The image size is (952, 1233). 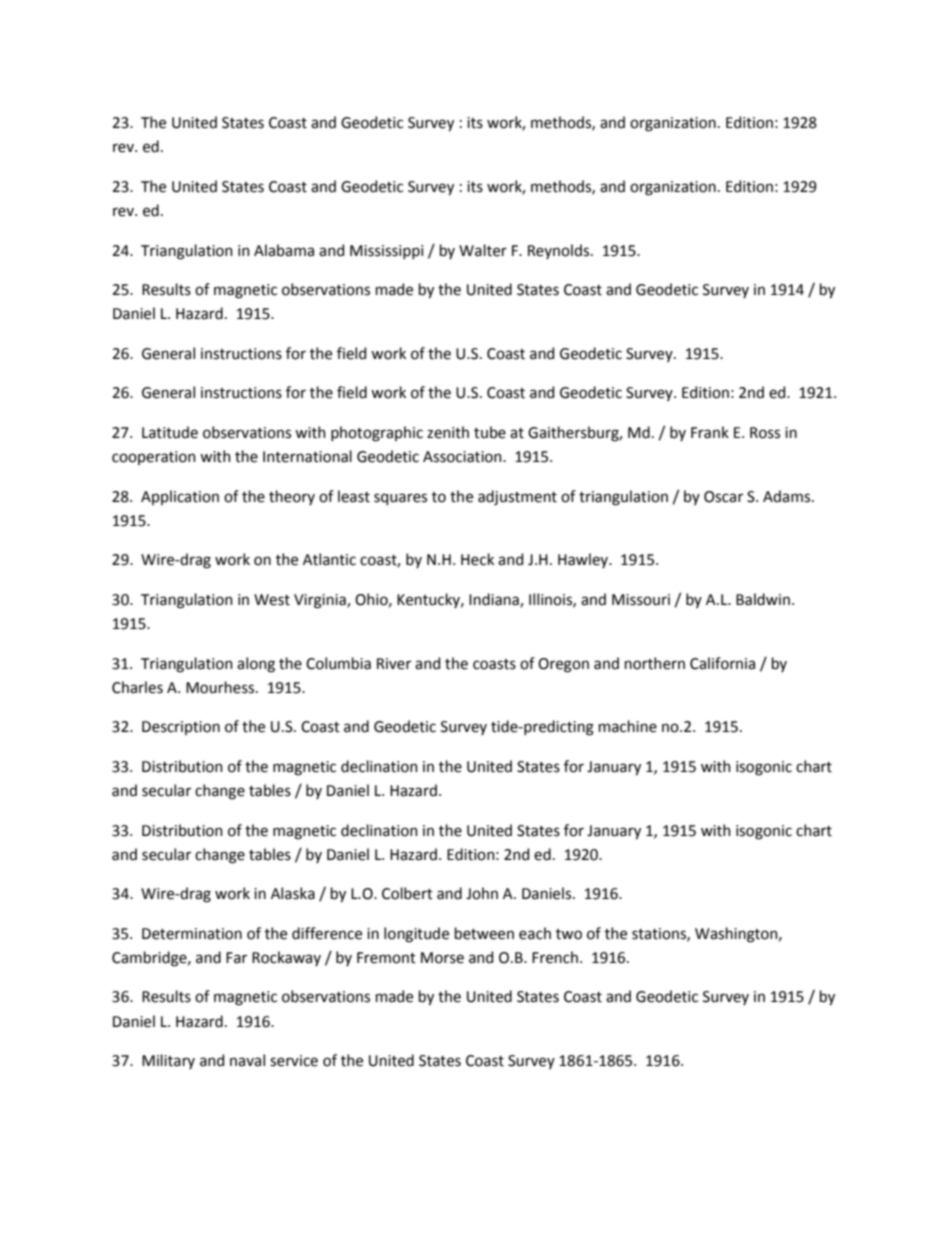 I want to click on French, so click(x=555, y=957).
